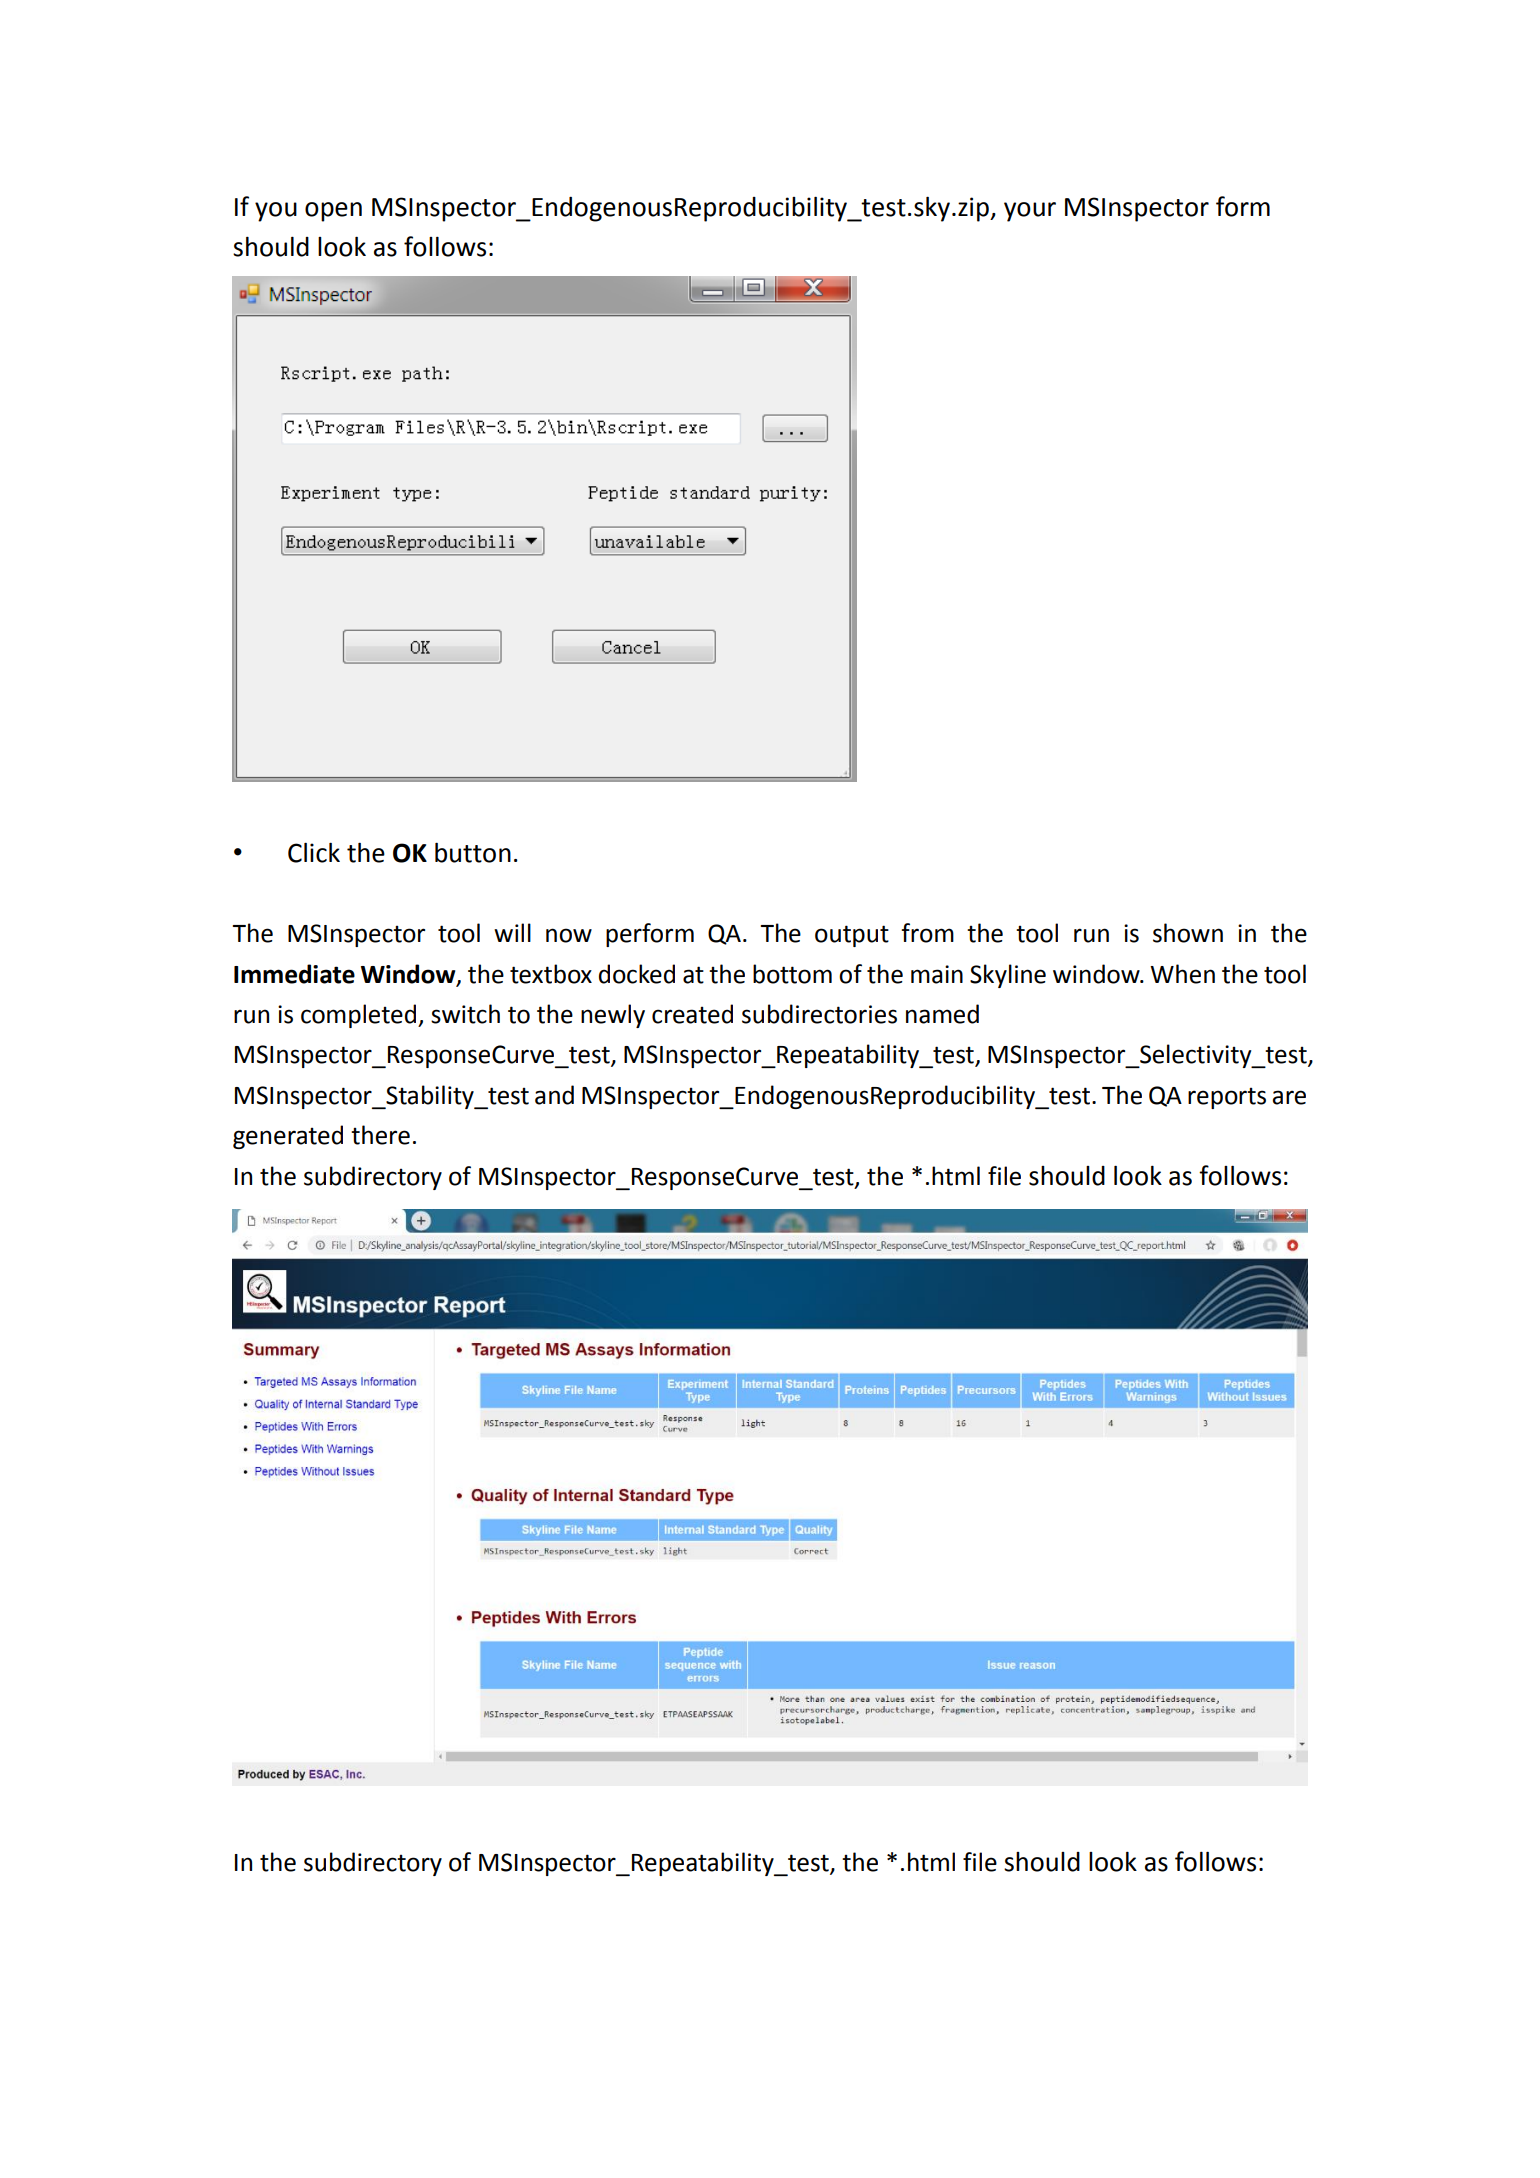  Describe the element at coordinates (314, 852) in the page. I see `Click` at that location.
